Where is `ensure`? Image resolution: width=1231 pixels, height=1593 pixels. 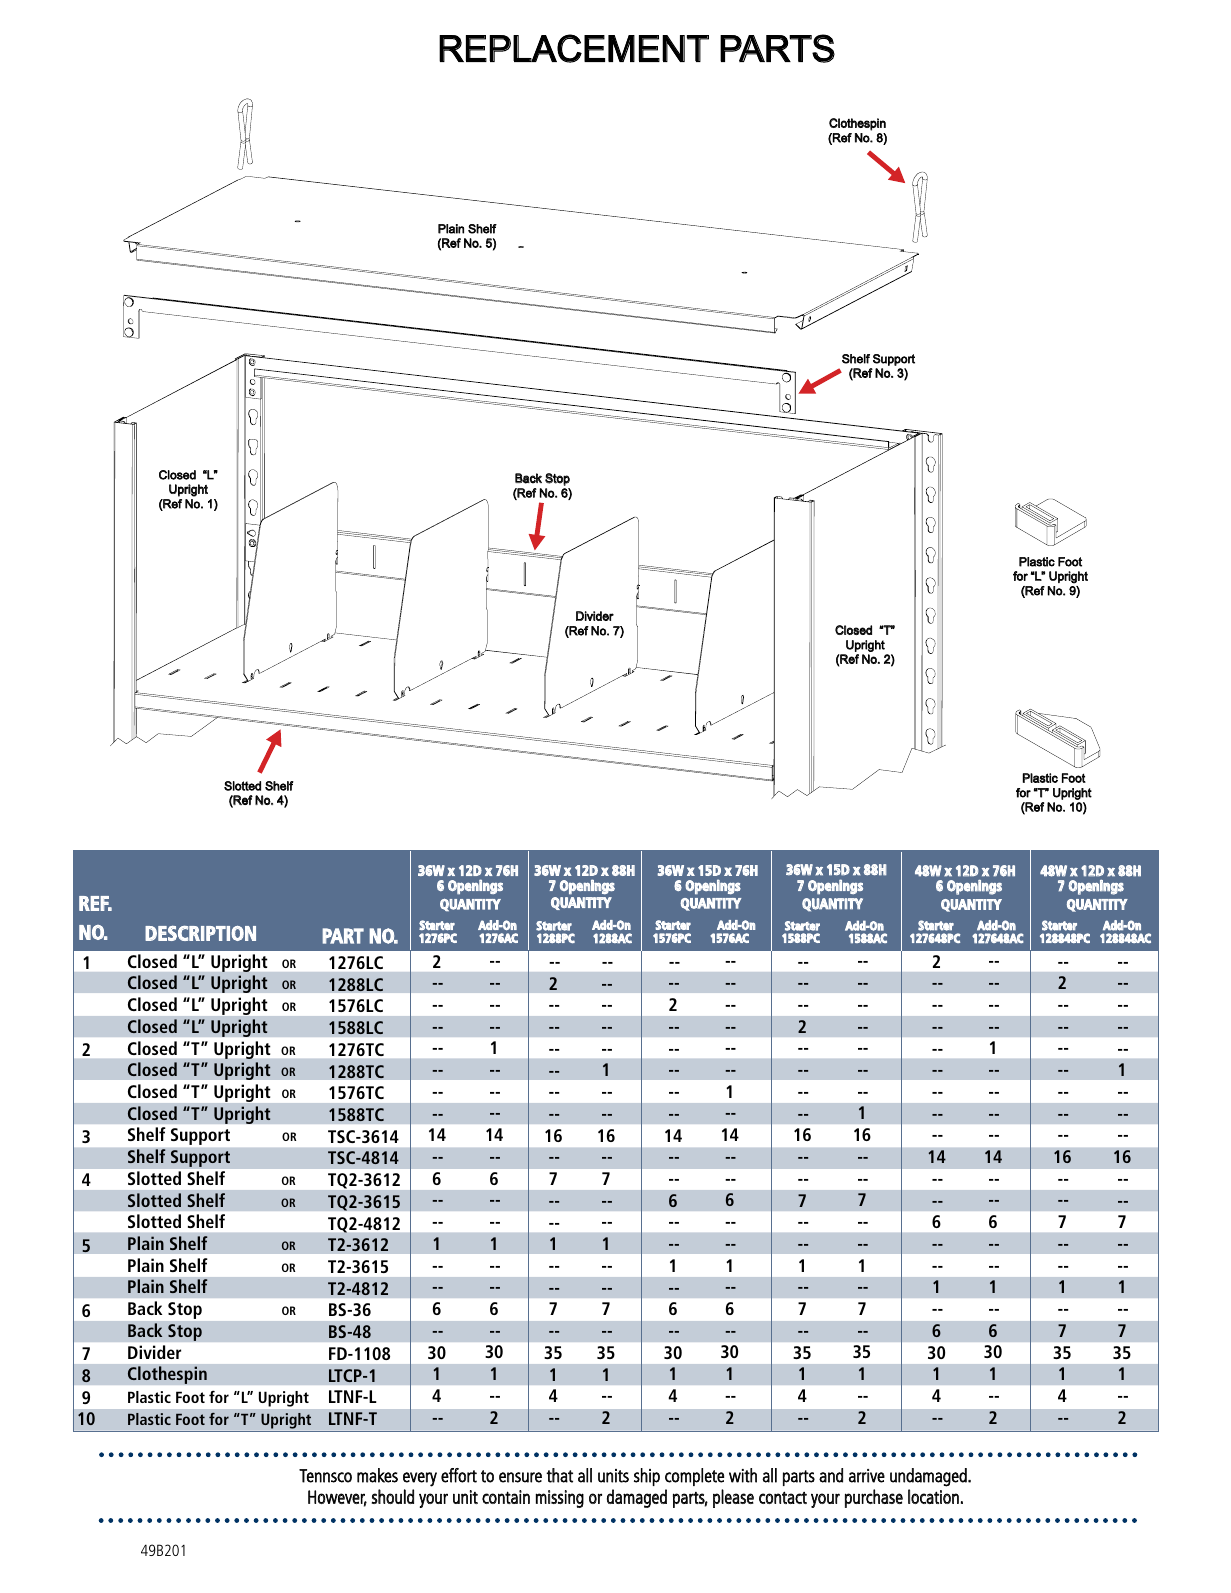 ensure is located at coordinates (520, 1477).
